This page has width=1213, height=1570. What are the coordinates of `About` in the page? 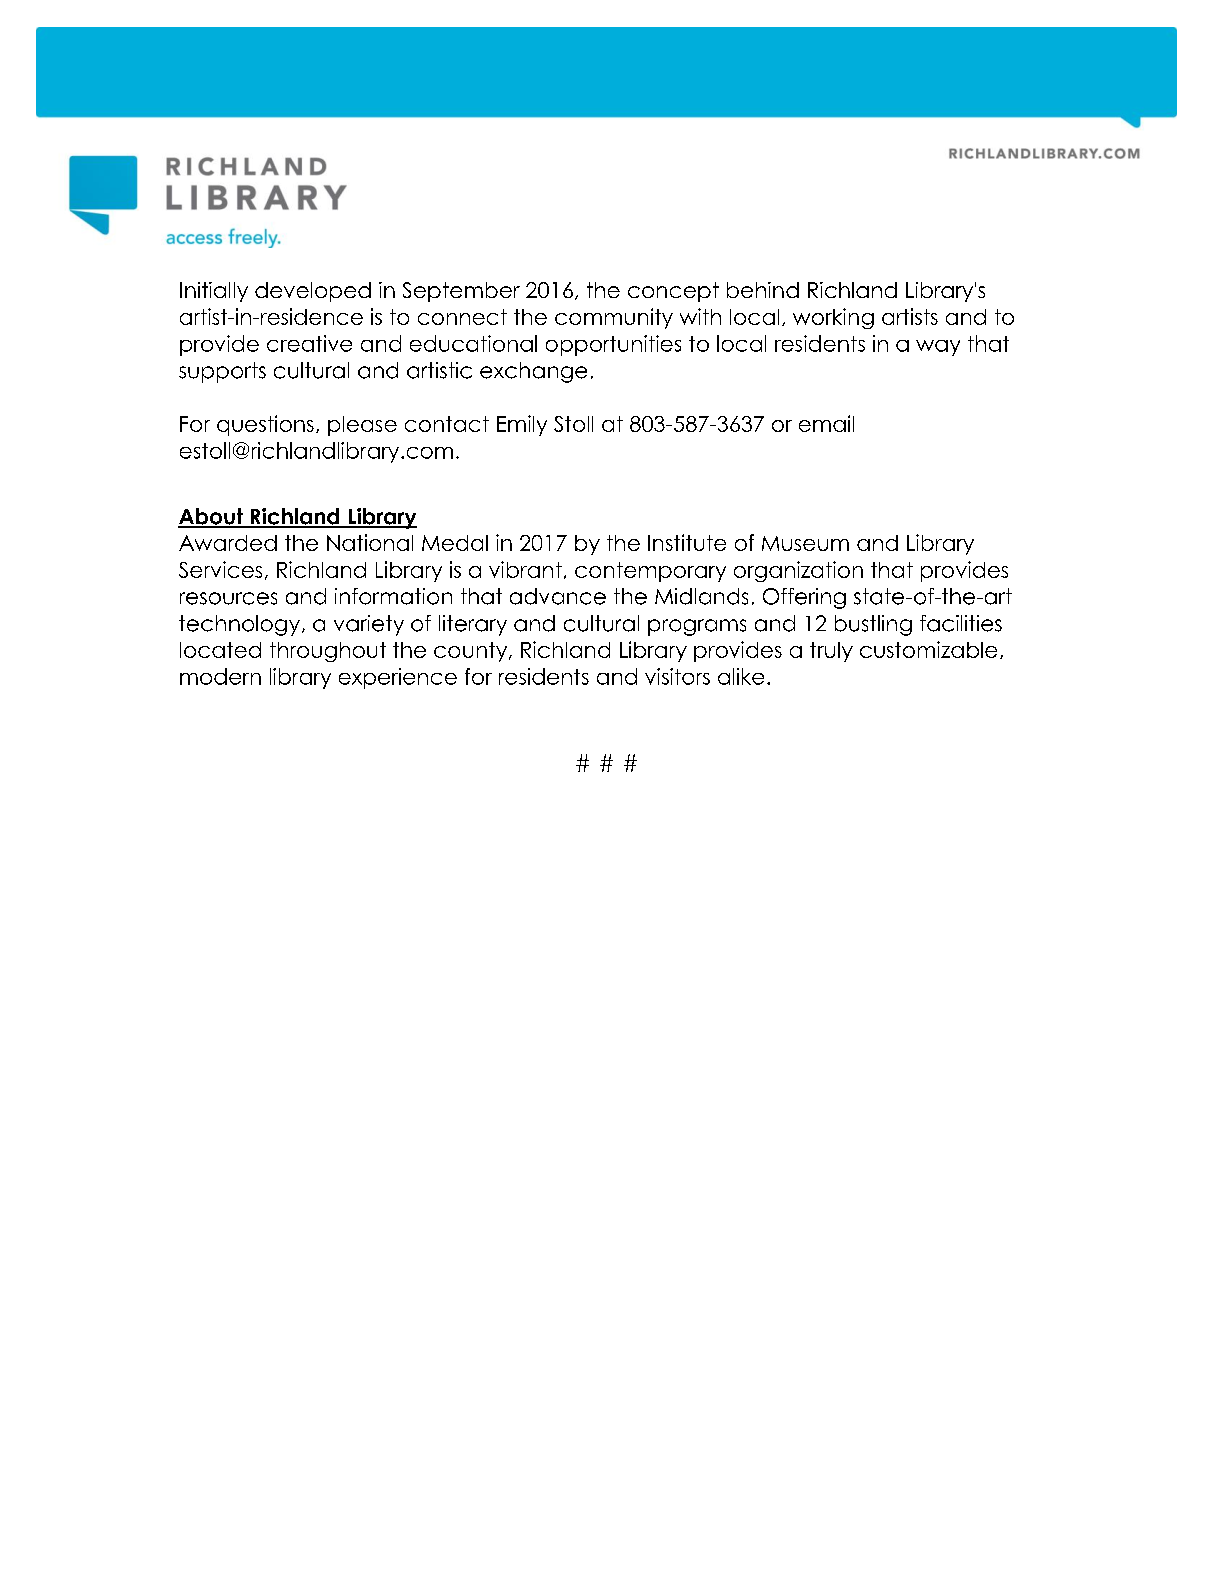 It's located at (211, 517).
